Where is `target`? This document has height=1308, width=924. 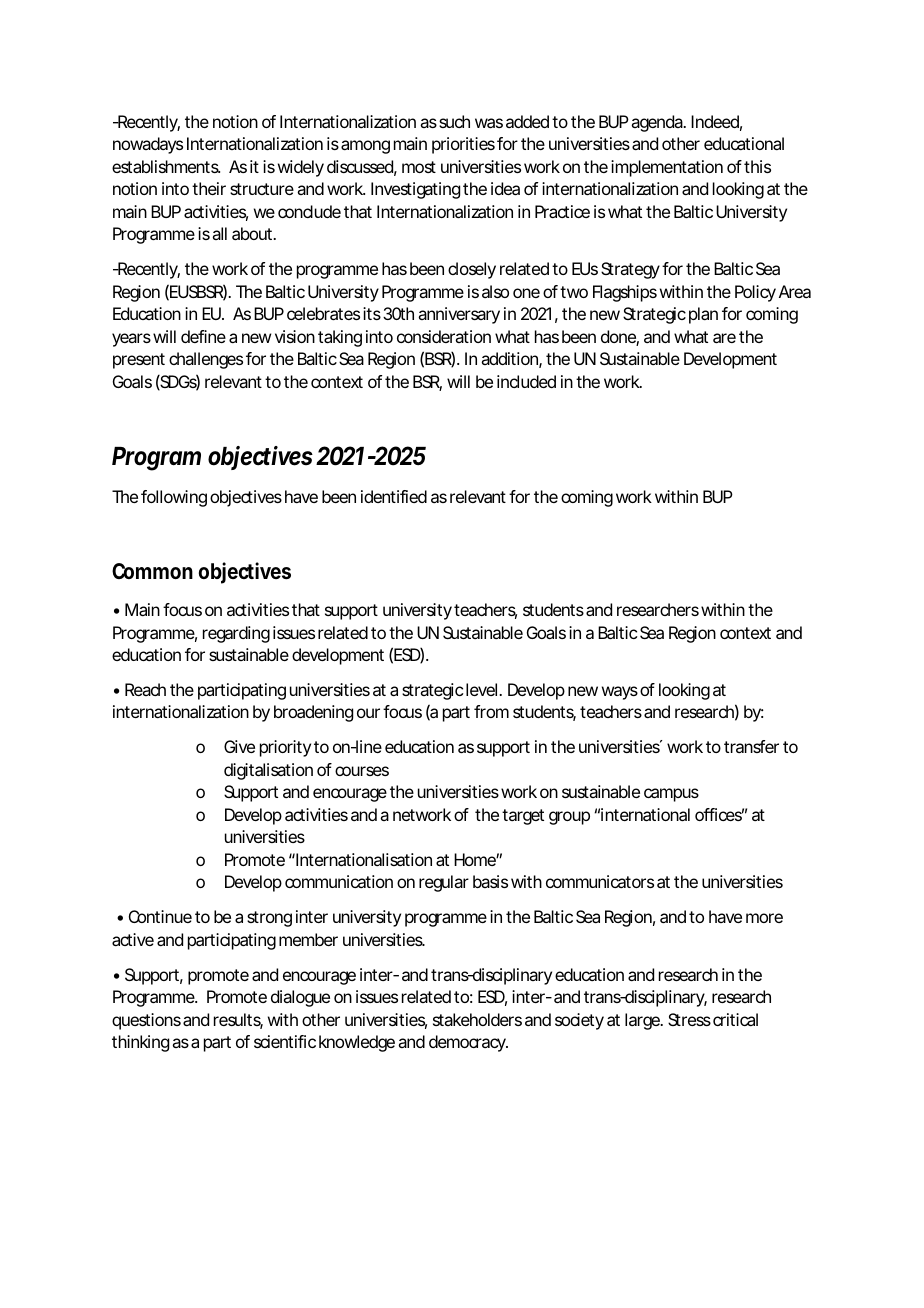
target is located at coordinates (523, 817).
